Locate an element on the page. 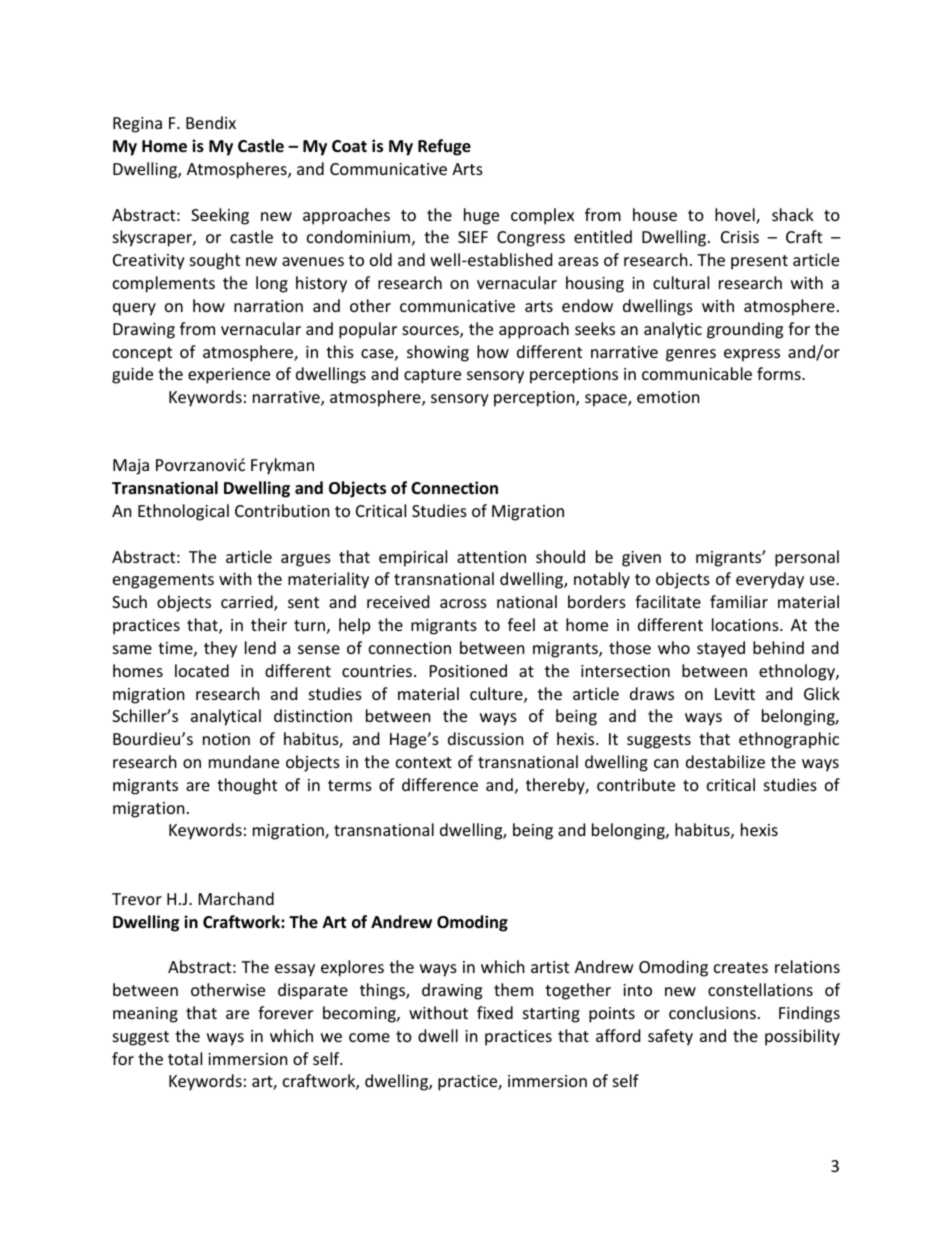  Regina is located at coordinates (137, 125).
